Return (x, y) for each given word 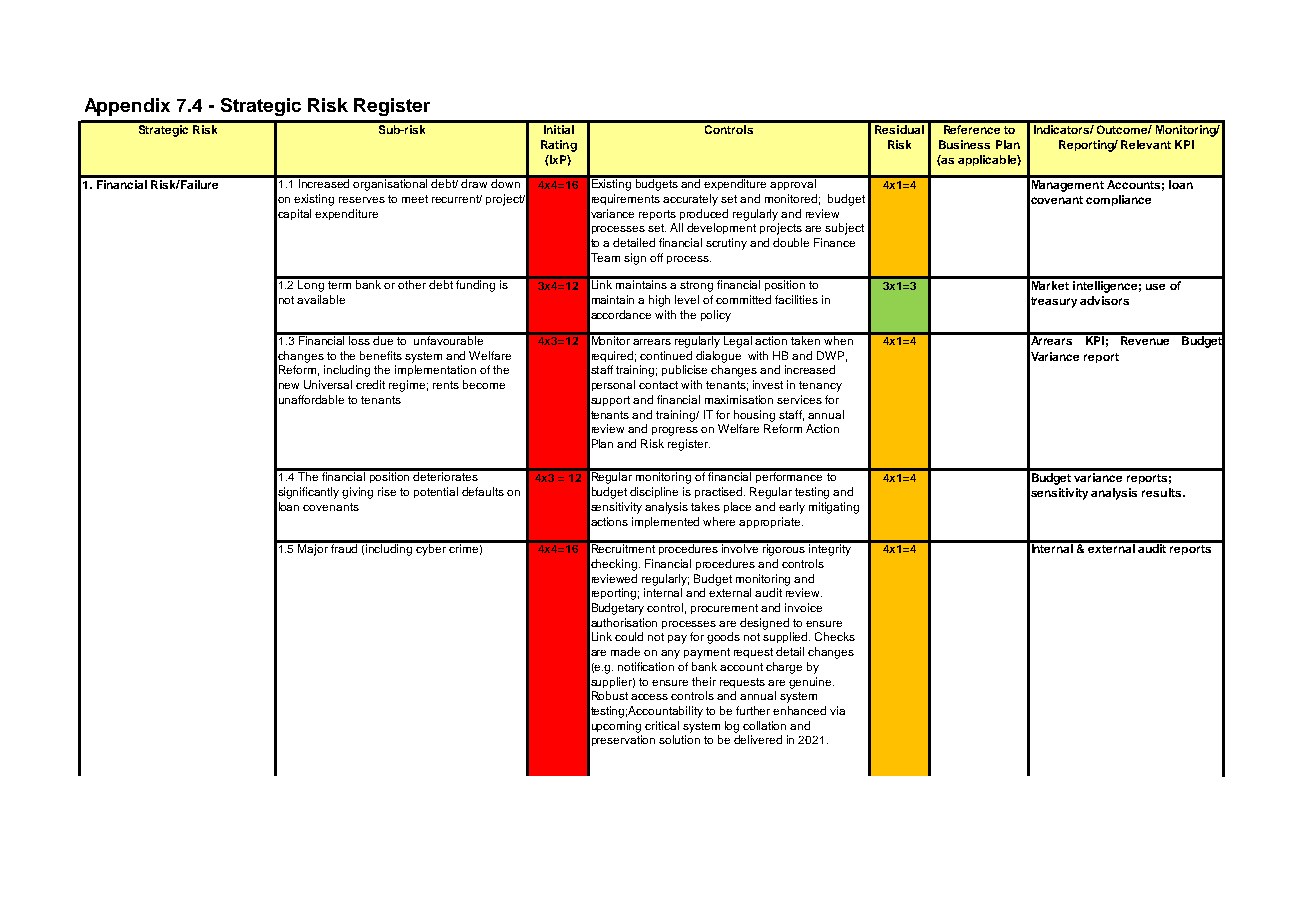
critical (662, 725)
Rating (559, 146)
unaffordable (311, 399)
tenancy (820, 386)
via (837, 710)
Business (964, 144)
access (649, 697)
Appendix (127, 107)
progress (675, 431)
